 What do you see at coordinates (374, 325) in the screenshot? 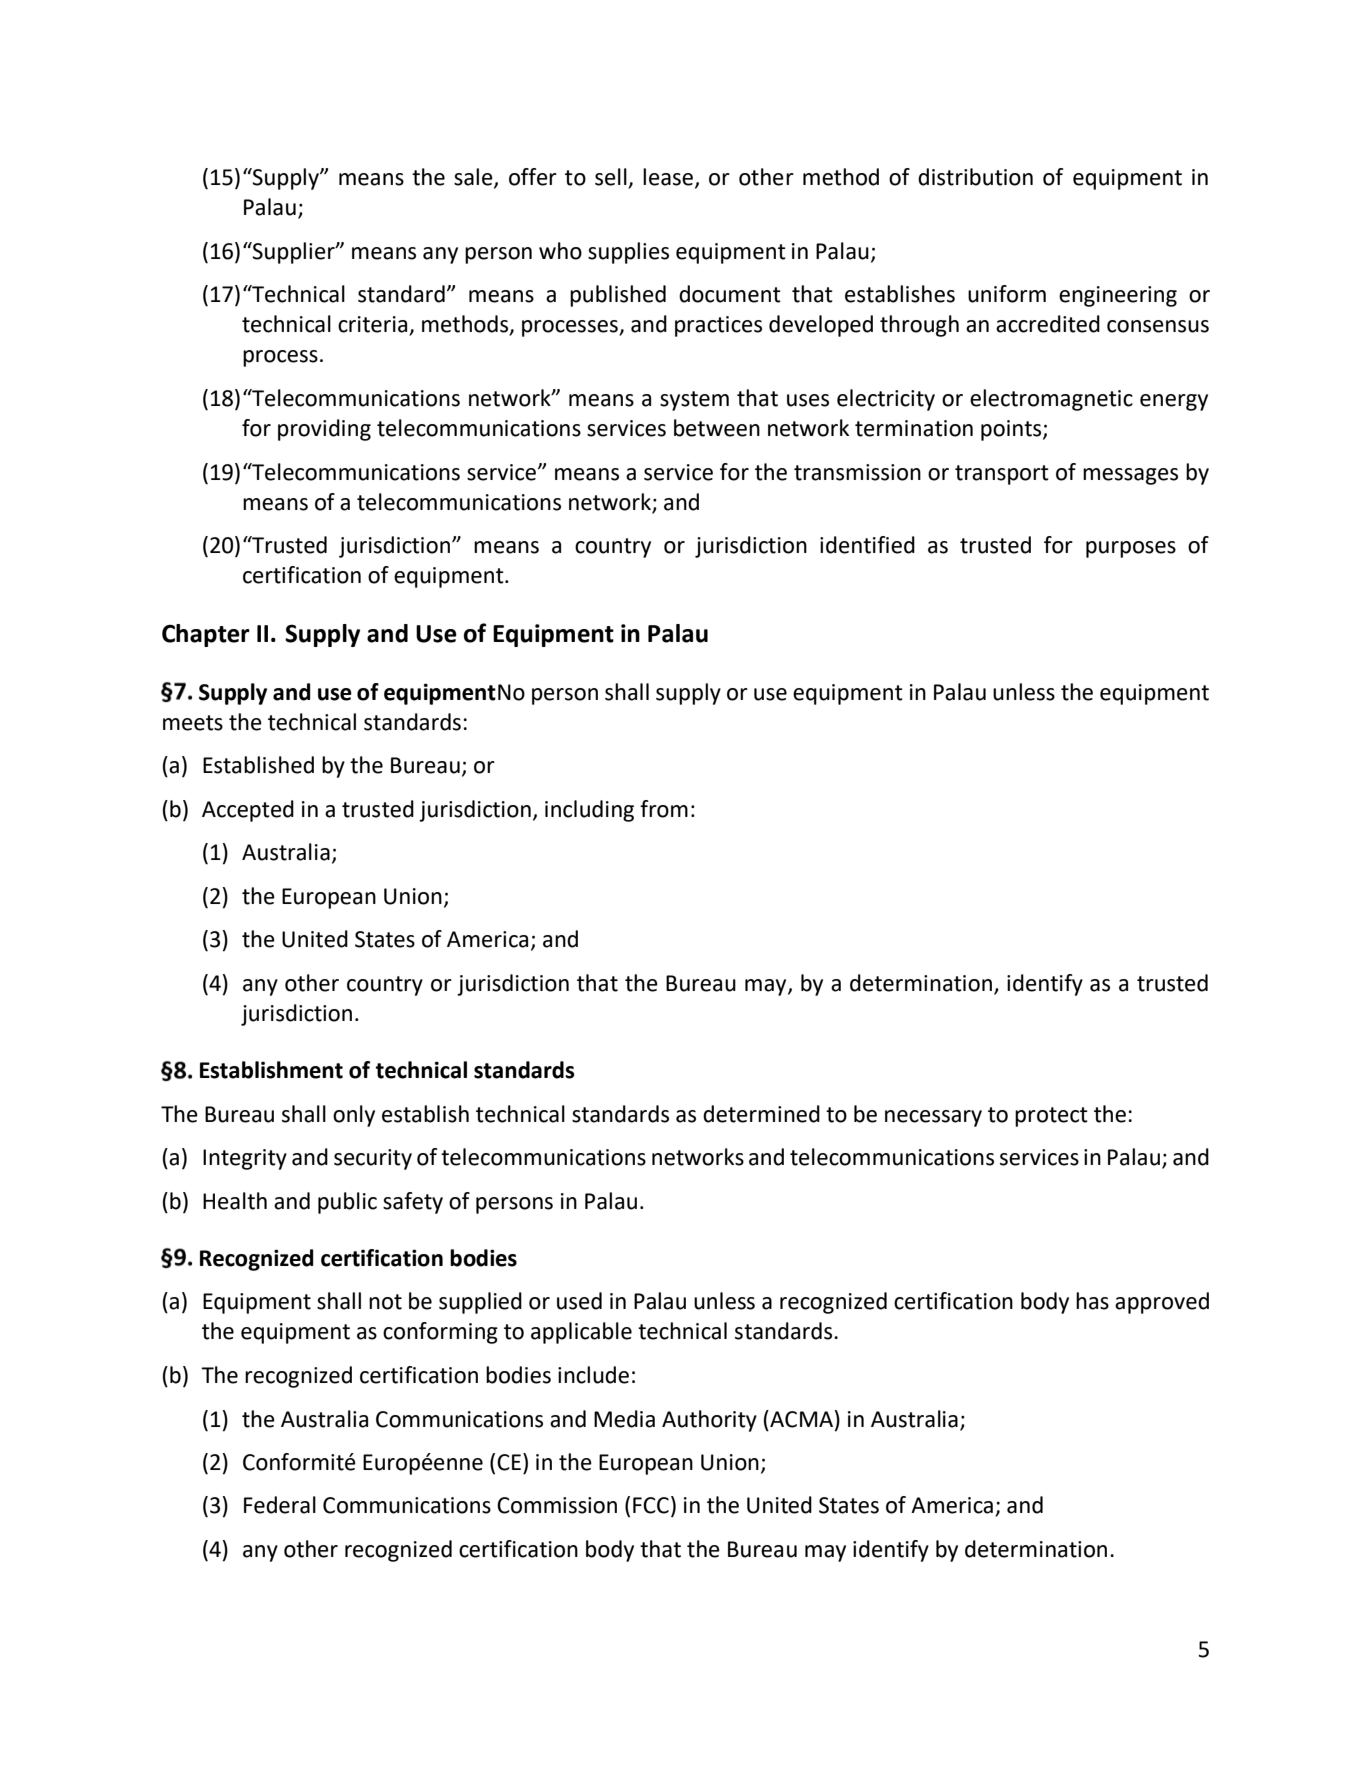
I see `criteria` at bounding box center [374, 325].
